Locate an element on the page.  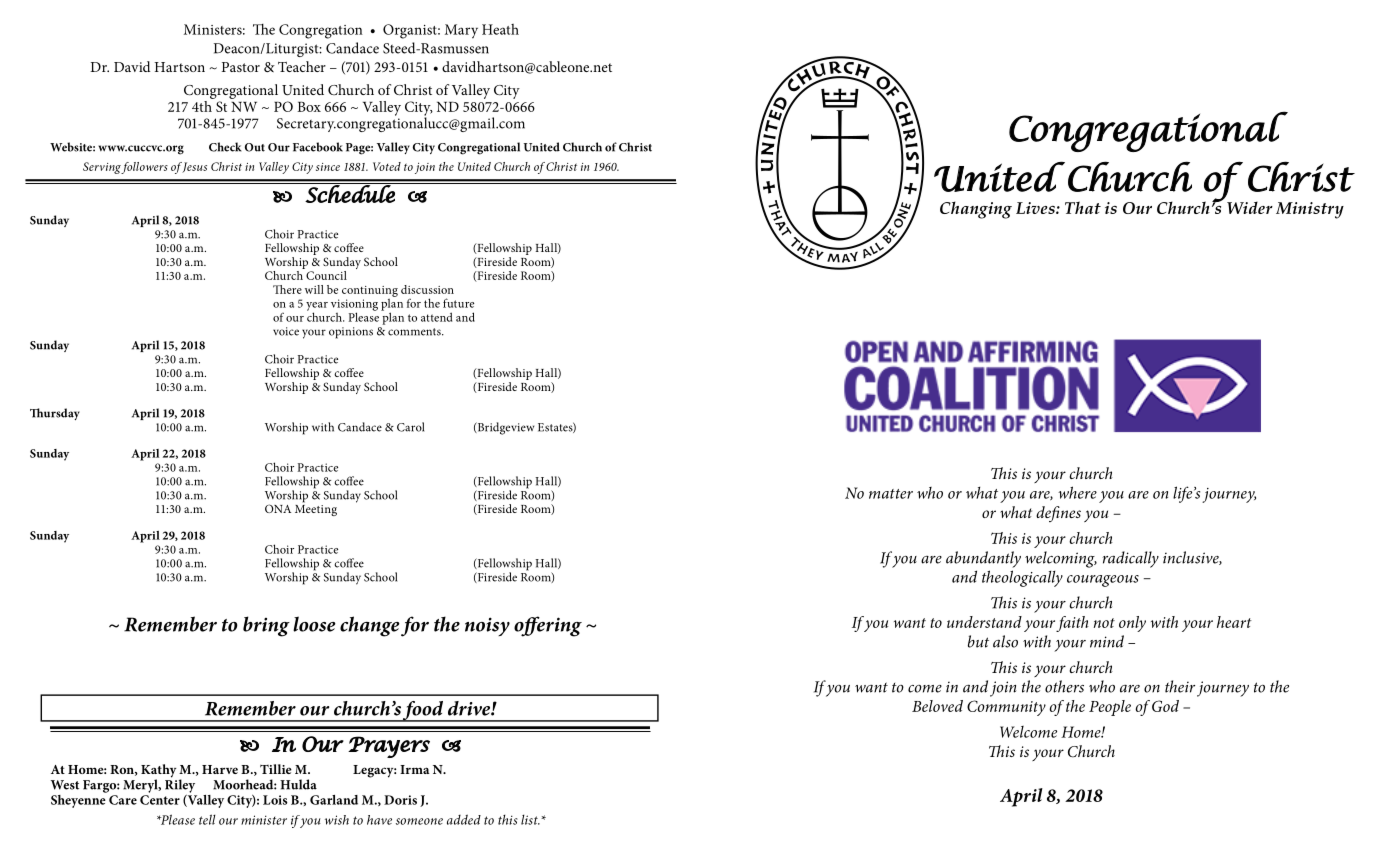
Thursday is located at coordinates (55, 414).
